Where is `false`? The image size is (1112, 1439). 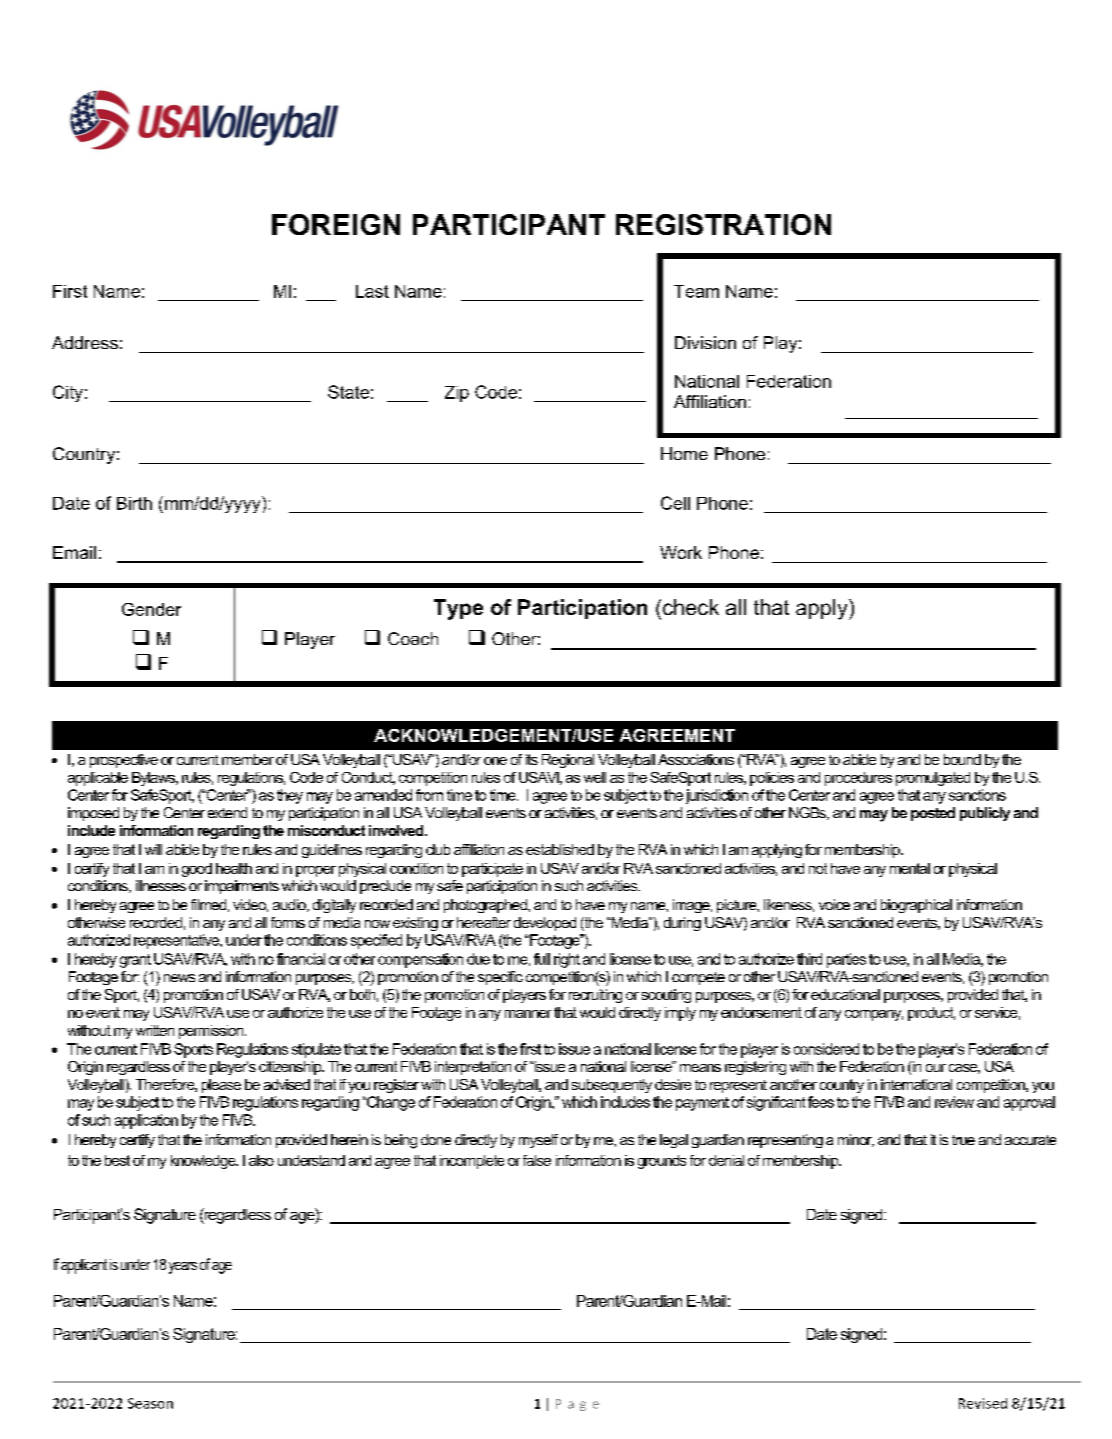 false is located at coordinates (537, 1160).
